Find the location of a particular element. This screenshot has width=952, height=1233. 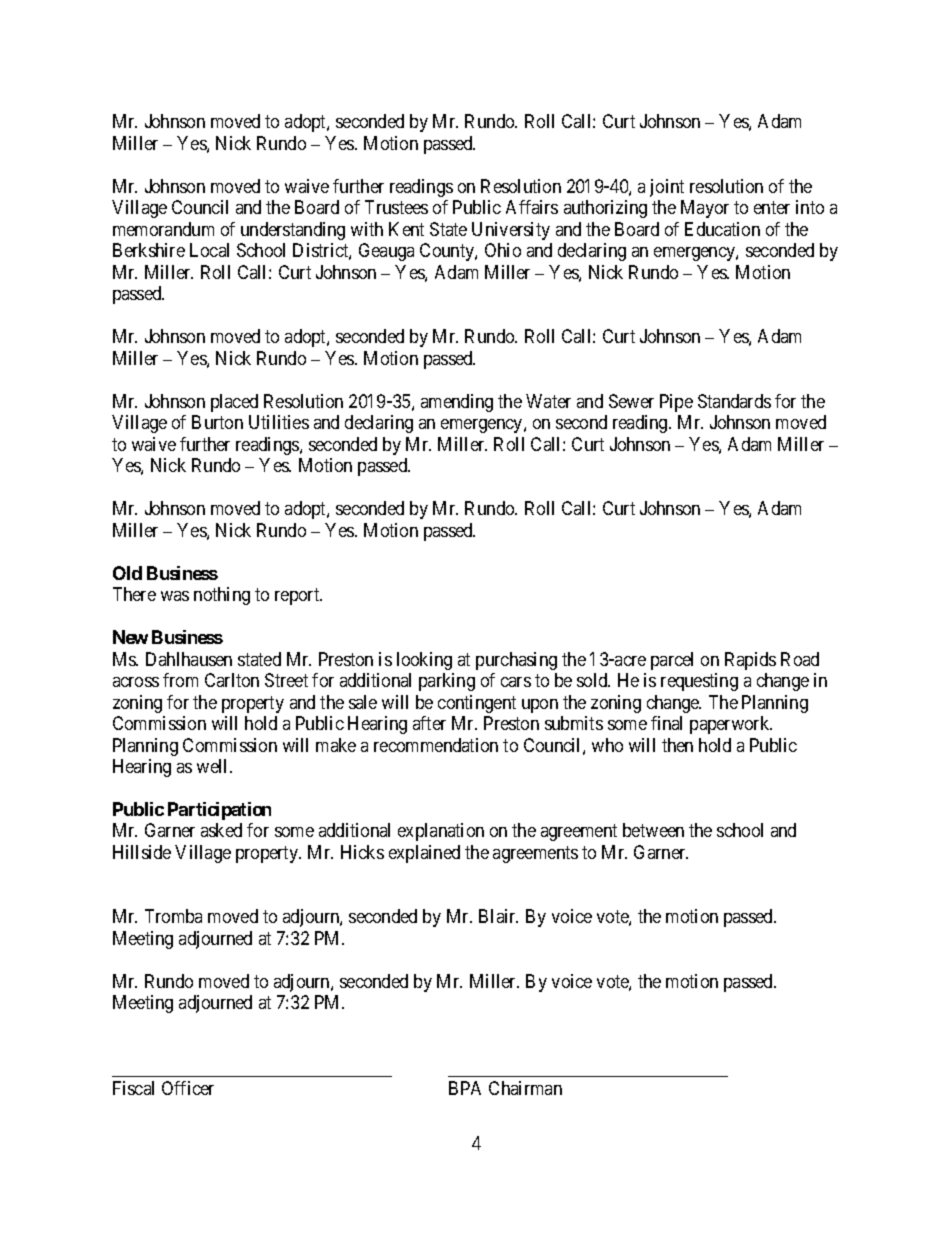

Local is located at coordinates (209, 250).
